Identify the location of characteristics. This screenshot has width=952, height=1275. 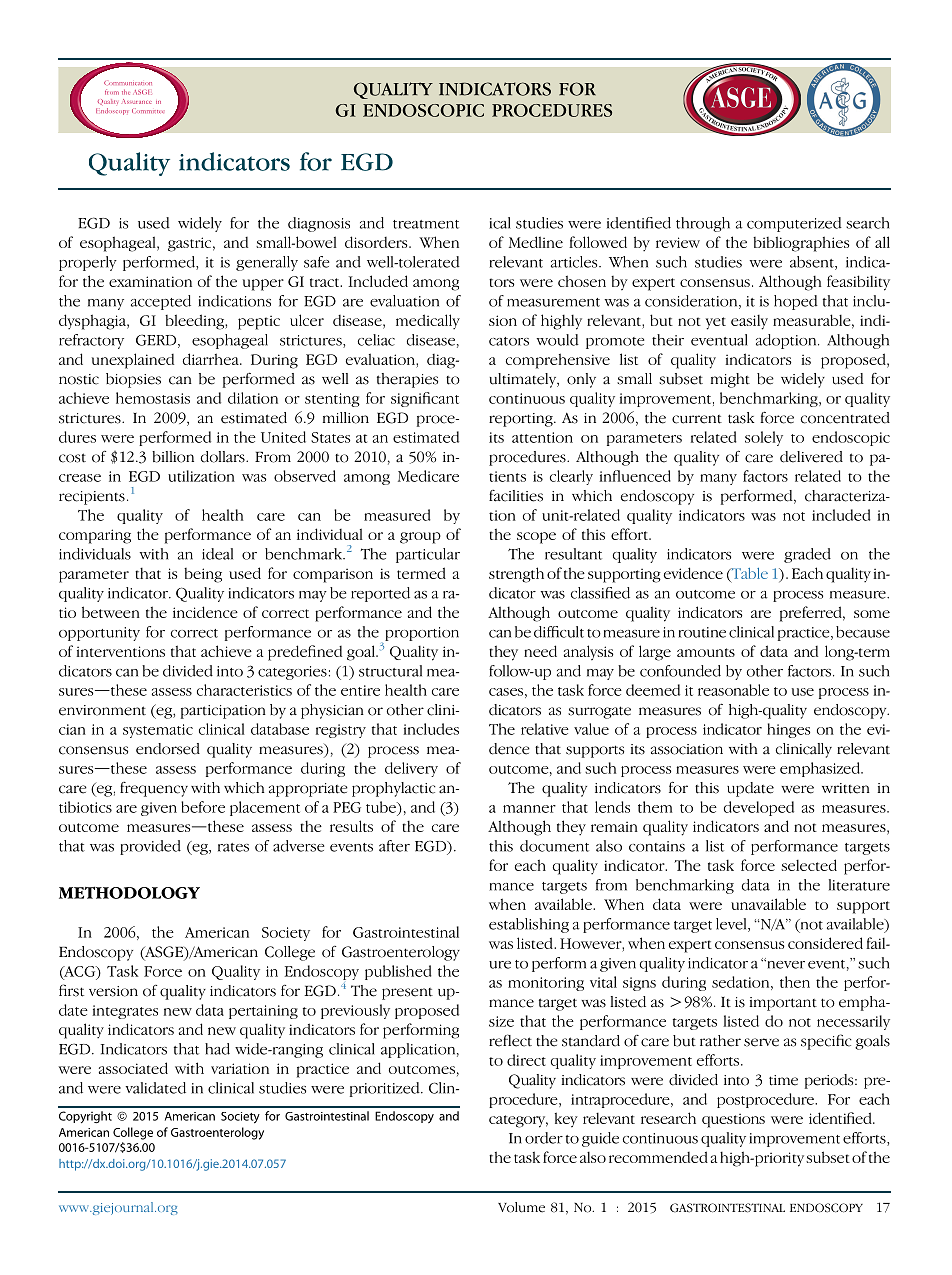
(244, 690).
